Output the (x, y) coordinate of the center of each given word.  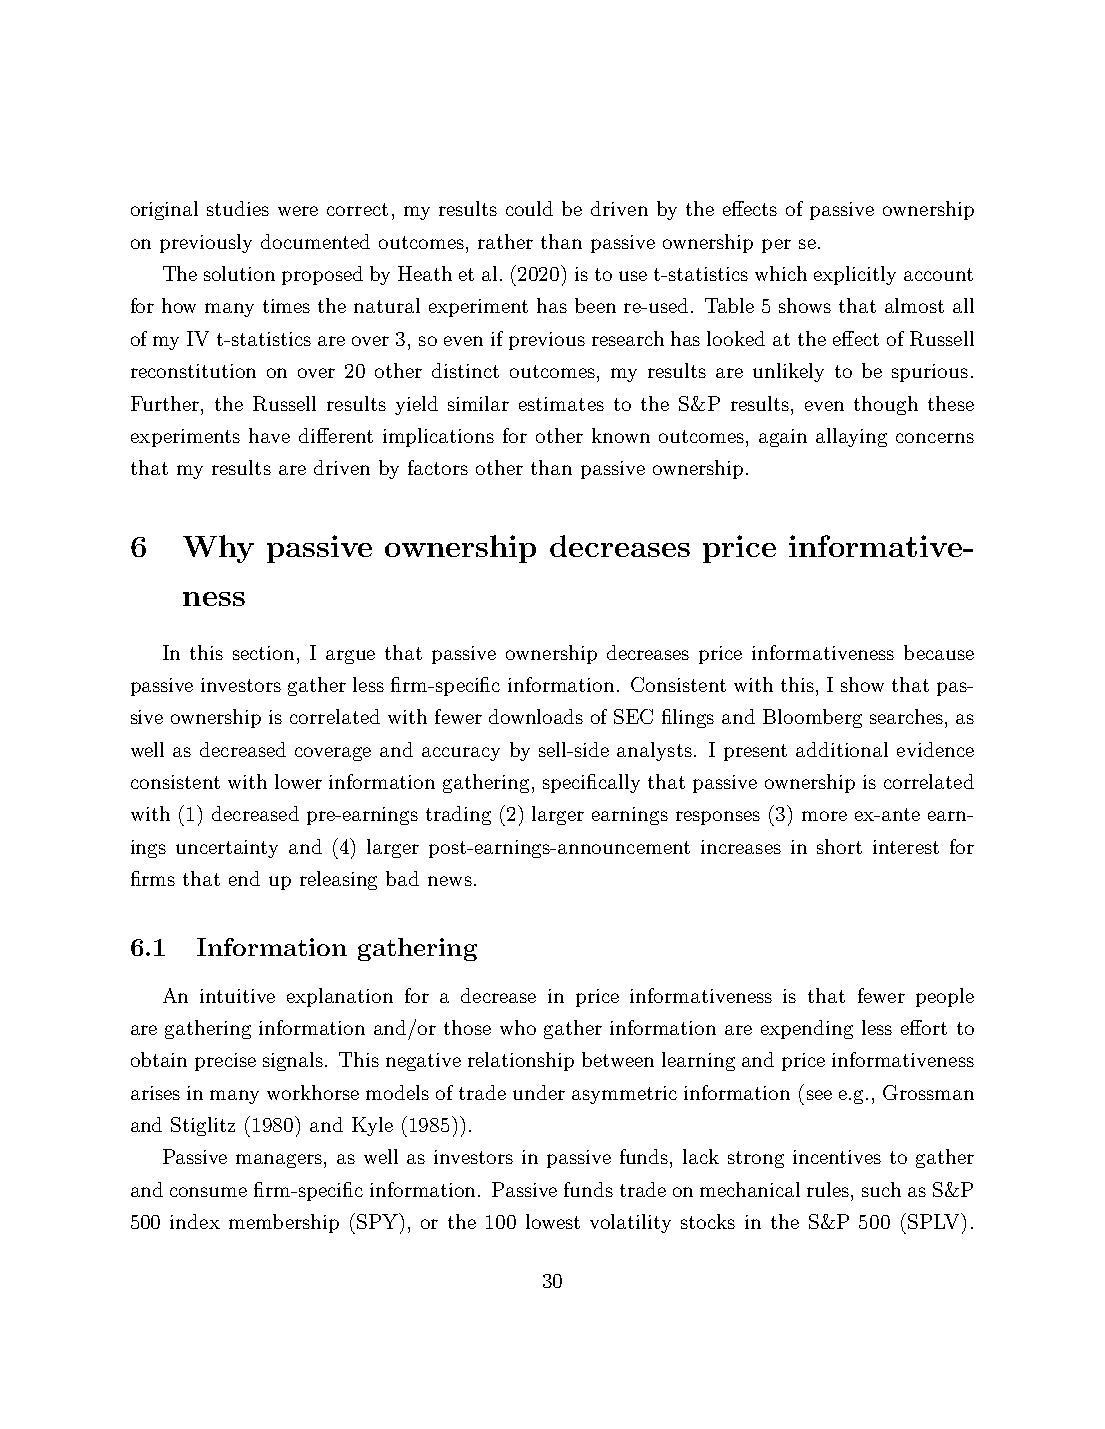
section (265, 653)
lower (298, 781)
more (824, 816)
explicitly (855, 275)
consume (208, 1192)
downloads (536, 716)
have (269, 435)
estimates (561, 404)
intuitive (237, 996)
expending (807, 1029)
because (939, 652)
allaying (851, 437)
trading (458, 815)
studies (238, 208)
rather (505, 241)
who (518, 1027)
